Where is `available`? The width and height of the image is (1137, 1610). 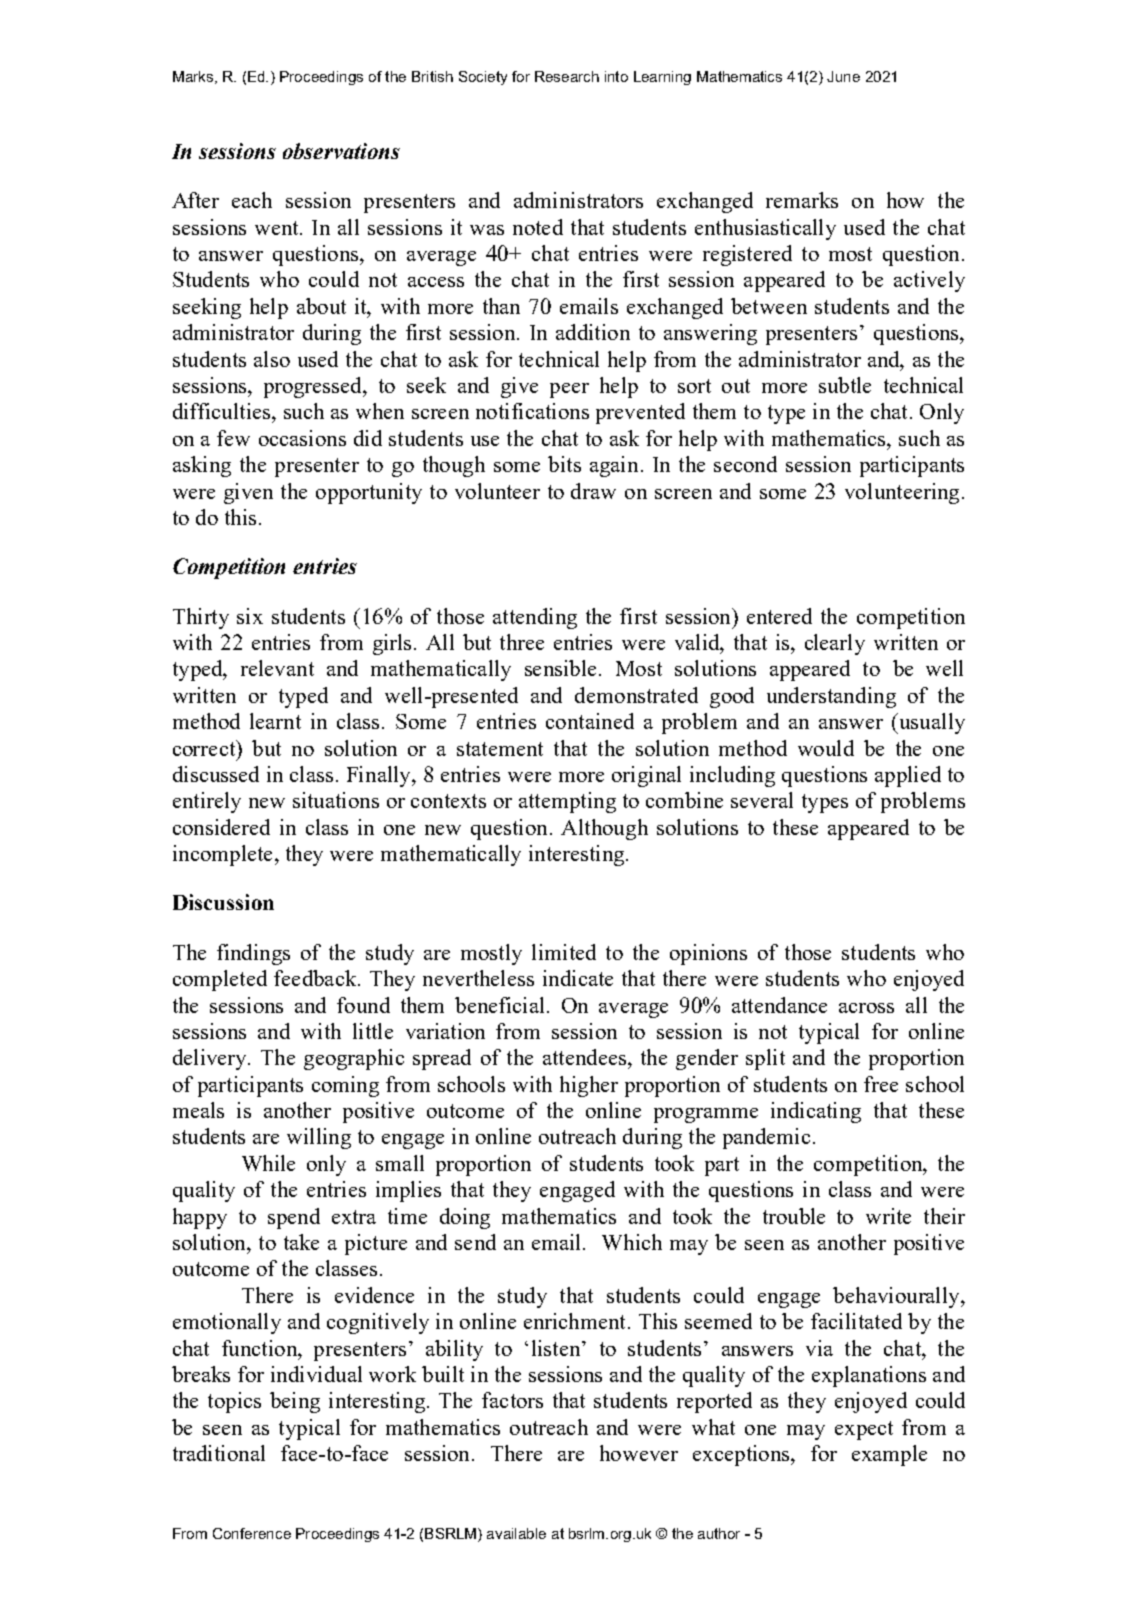
available is located at coordinates (516, 1533).
